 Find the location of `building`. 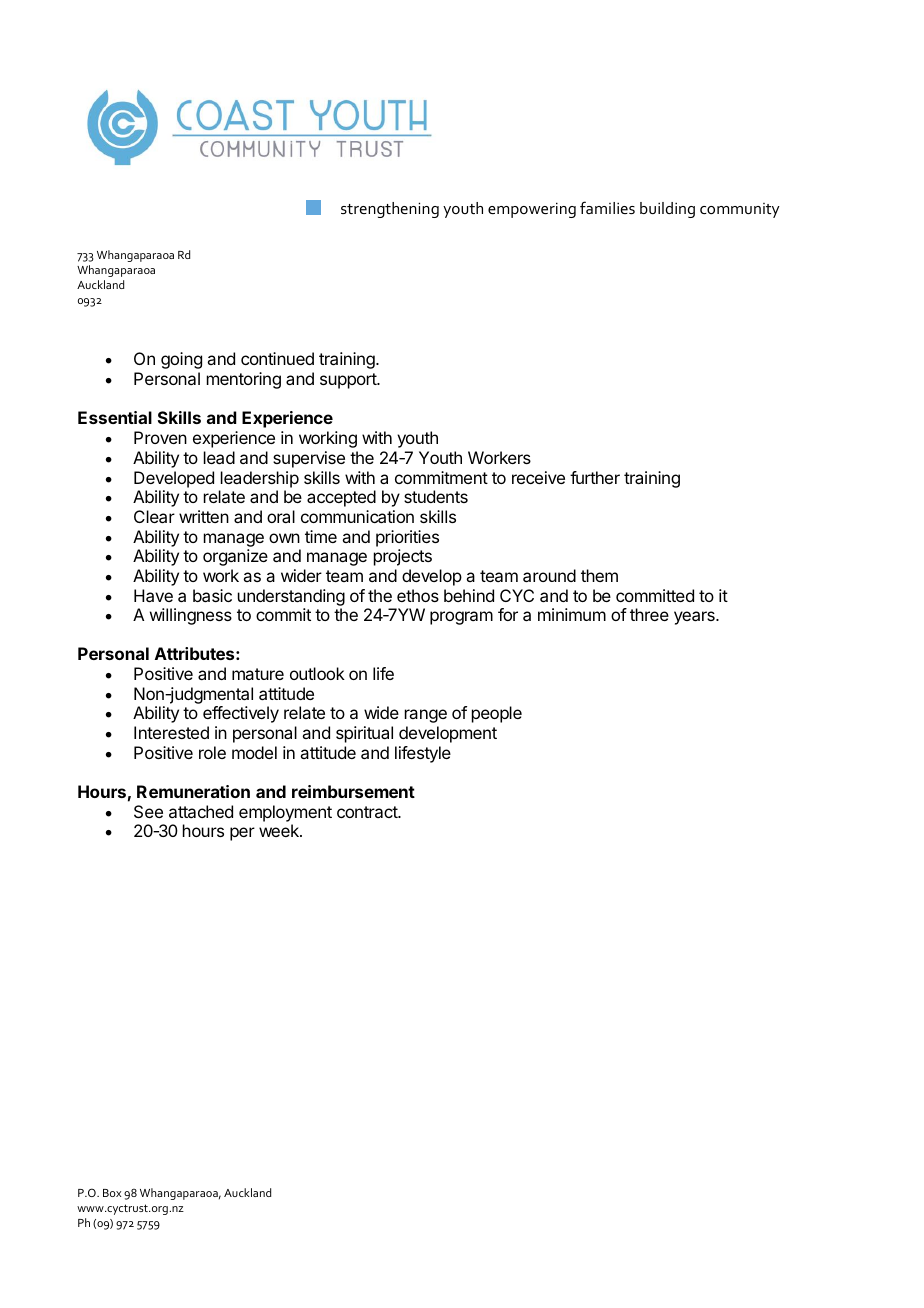

building is located at coordinates (667, 210).
